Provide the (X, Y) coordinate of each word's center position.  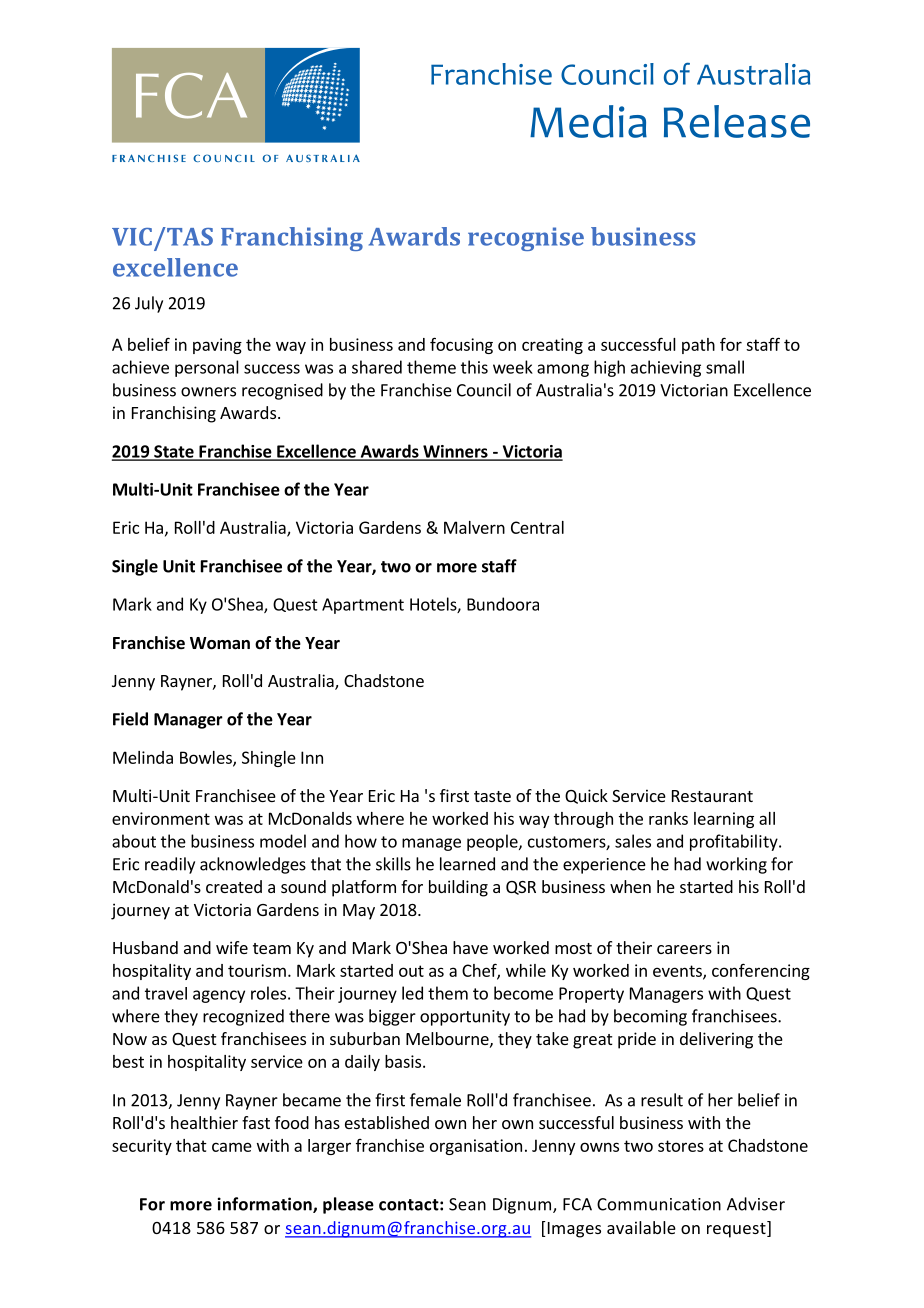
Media (588, 121)
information (266, 1205)
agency (219, 996)
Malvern (474, 527)
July (149, 304)
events (678, 972)
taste (492, 796)
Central (537, 527)
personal (207, 368)
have (470, 947)
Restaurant (712, 796)
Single (135, 567)
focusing (461, 345)
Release (737, 121)
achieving (666, 368)
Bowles (207, 758)
